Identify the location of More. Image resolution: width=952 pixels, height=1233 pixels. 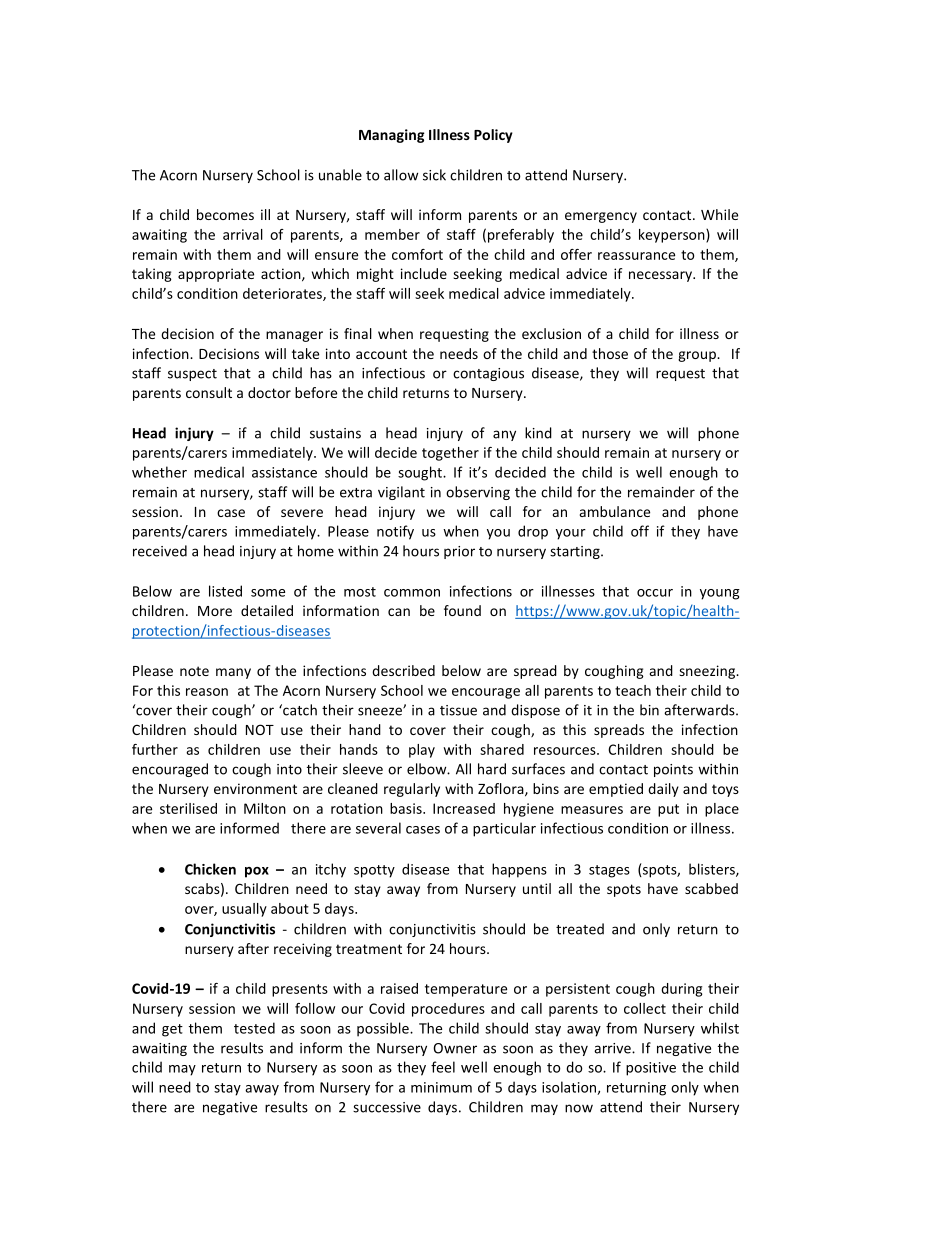
(215, 611).
